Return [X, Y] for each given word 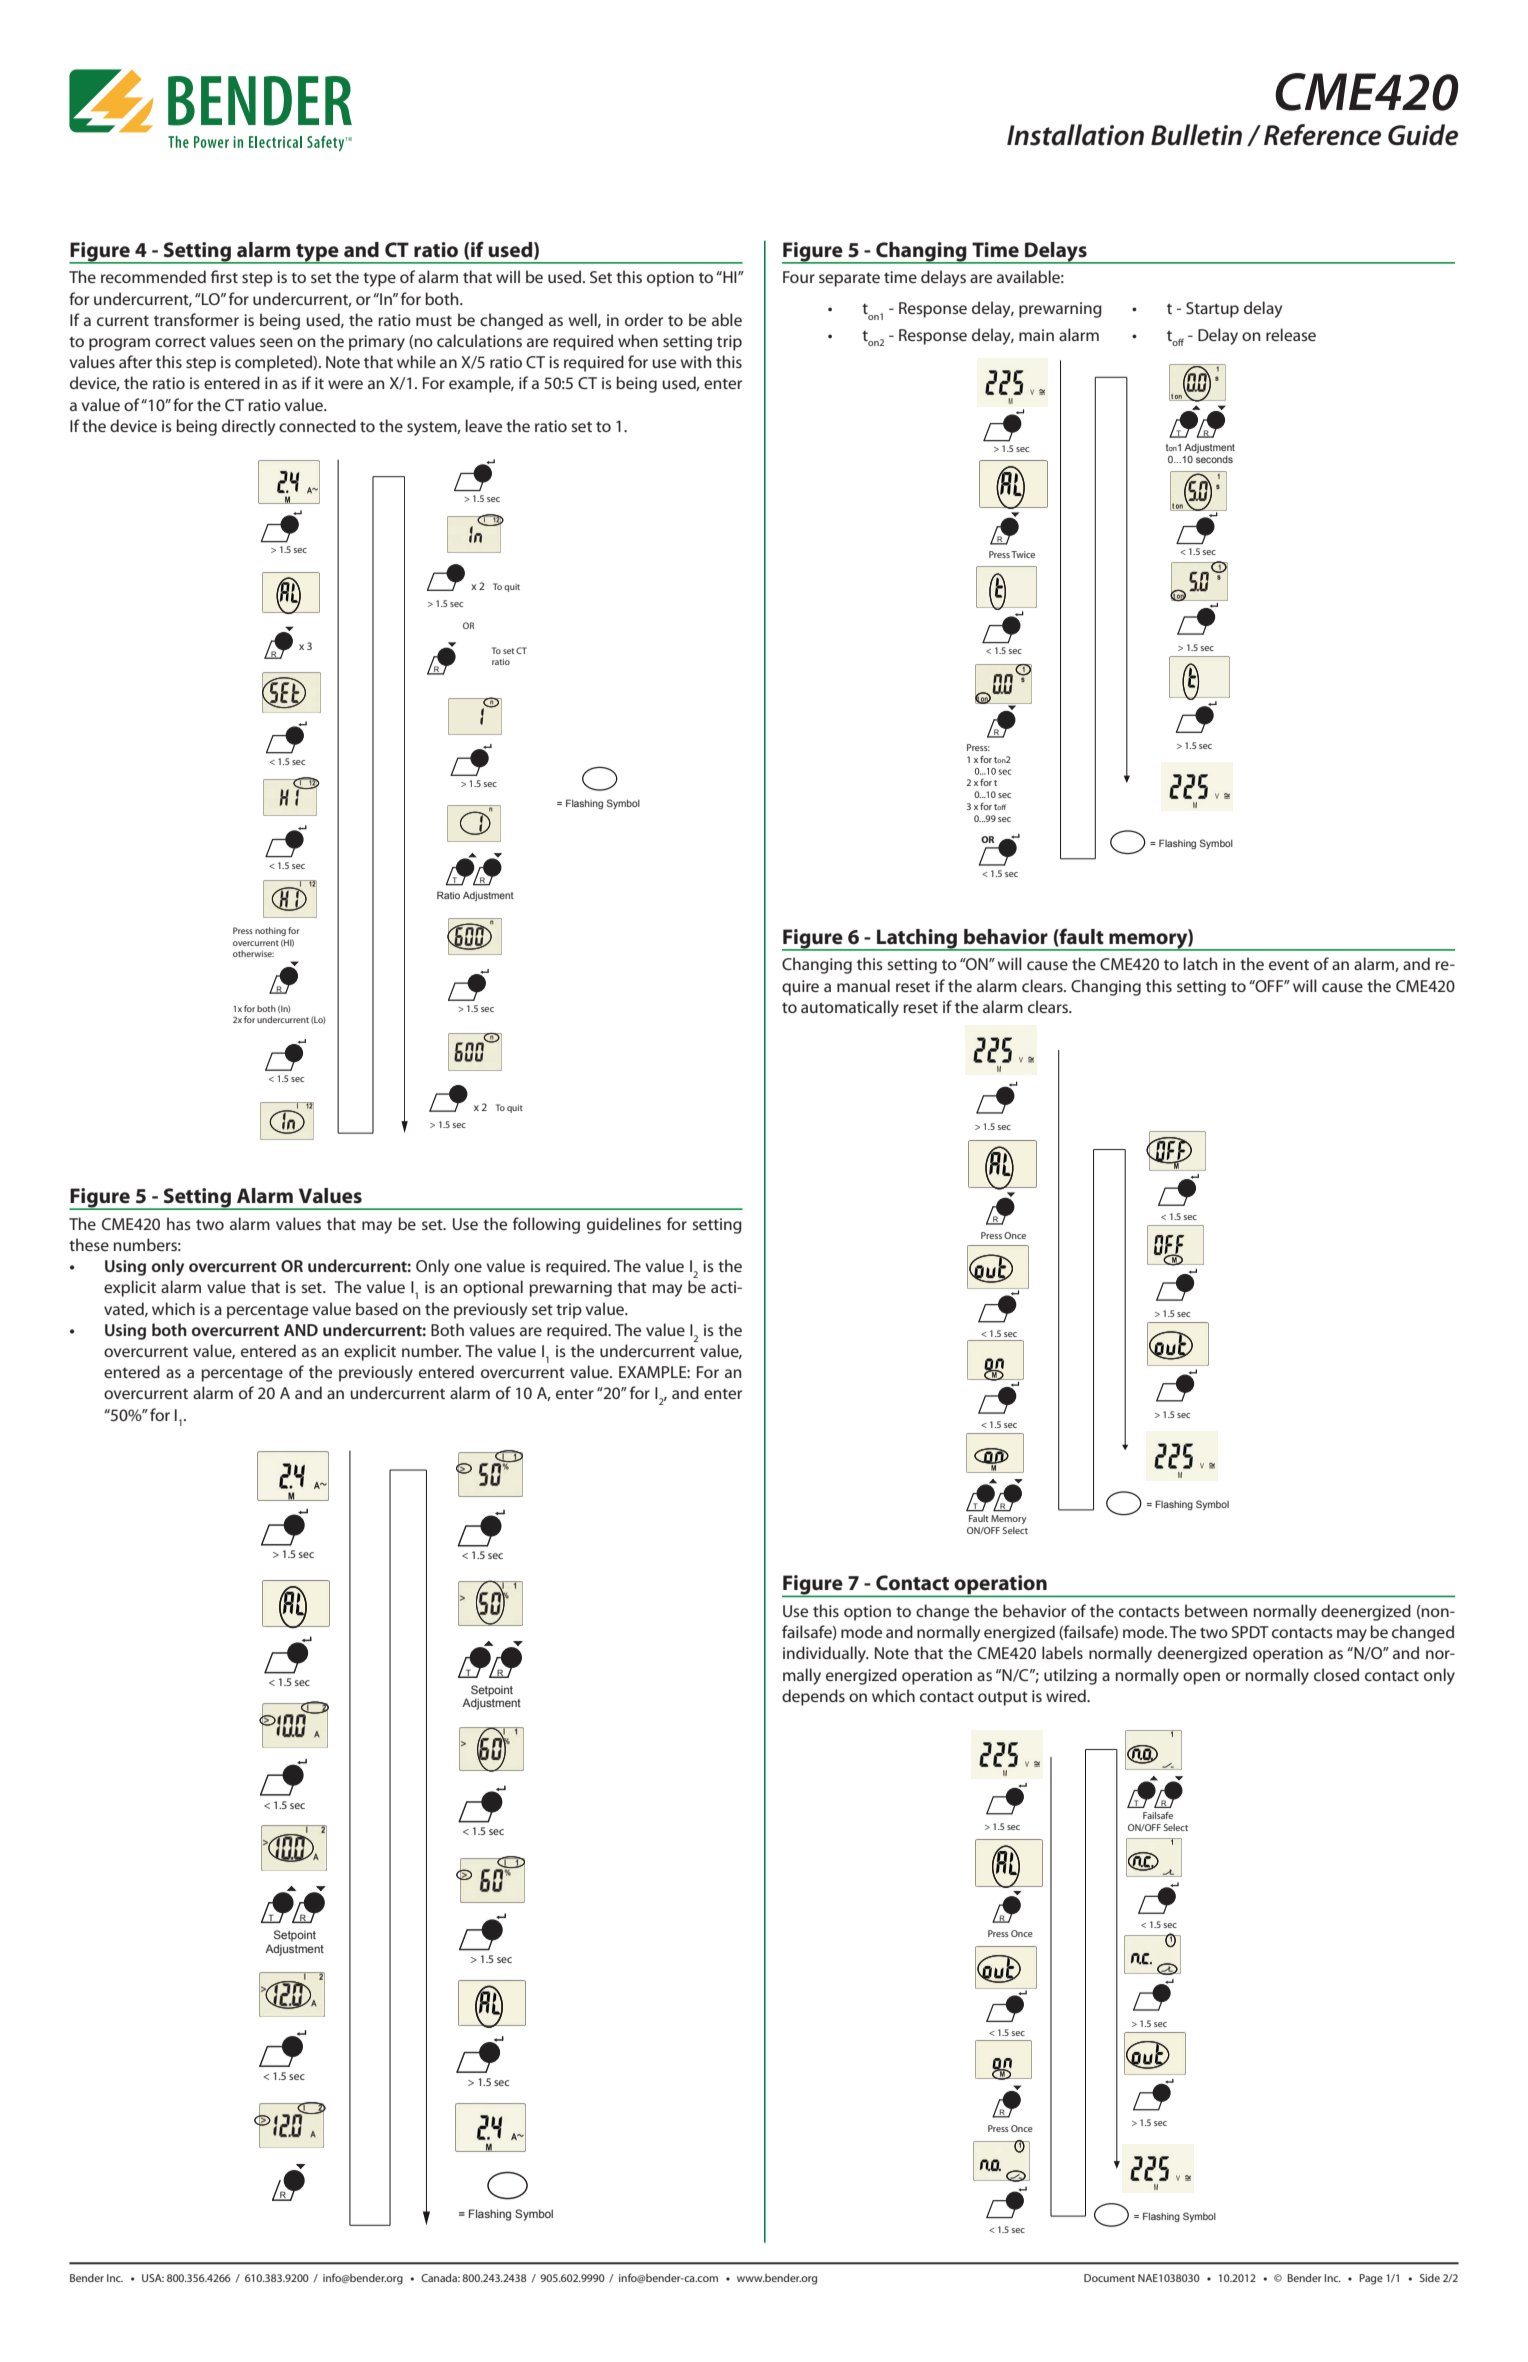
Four [799, 277]
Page [1371, 2279]
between [1216, 1610]
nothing [270, 931]
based [377, 1308]
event [1289, 964]
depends [813, 1697]
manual [863, 985]
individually [825, 1654]
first [224, 276]
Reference [1322, 135]
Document [1109, 2278]
